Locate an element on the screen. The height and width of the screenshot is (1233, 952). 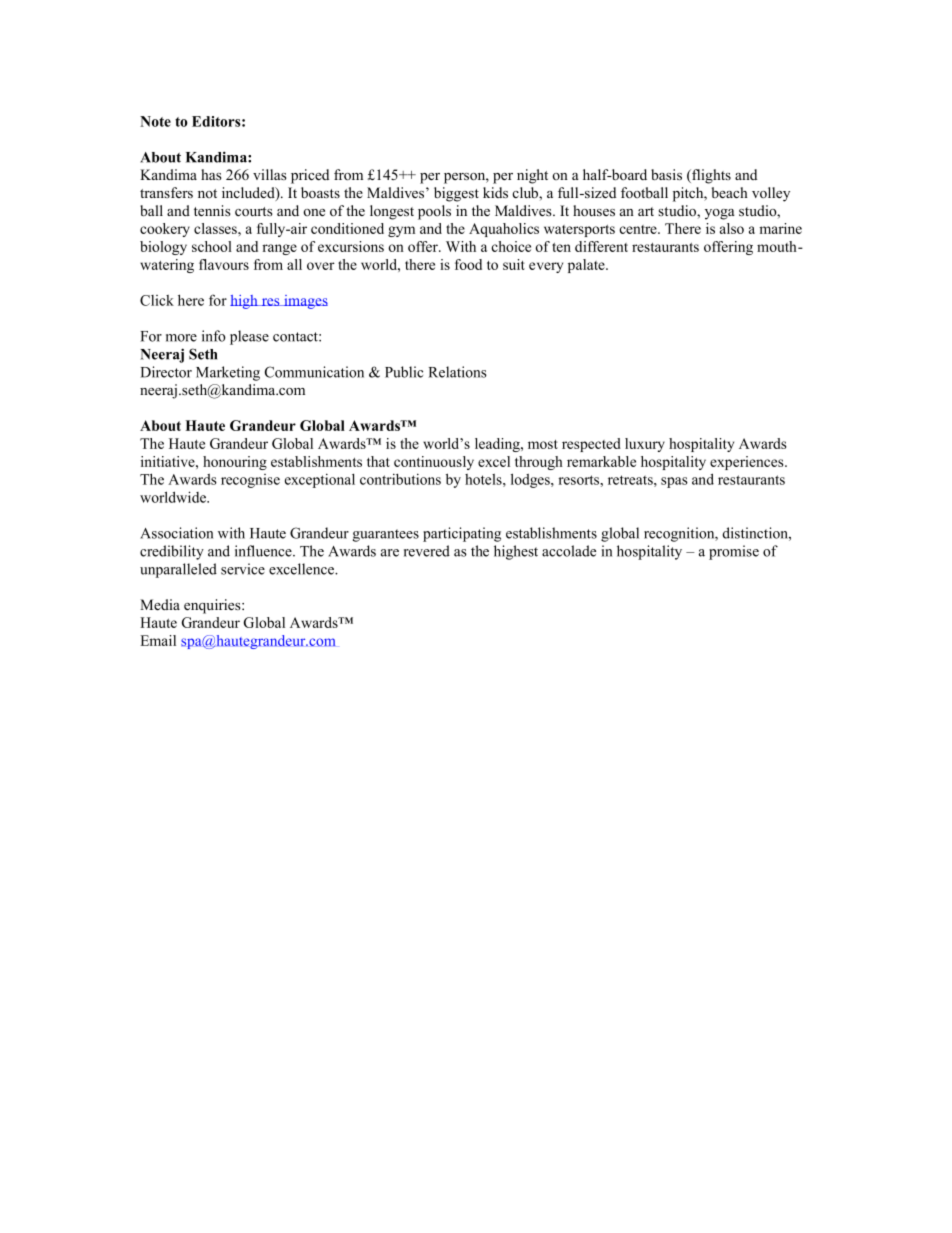
also is located at coordinates (732, 228).
